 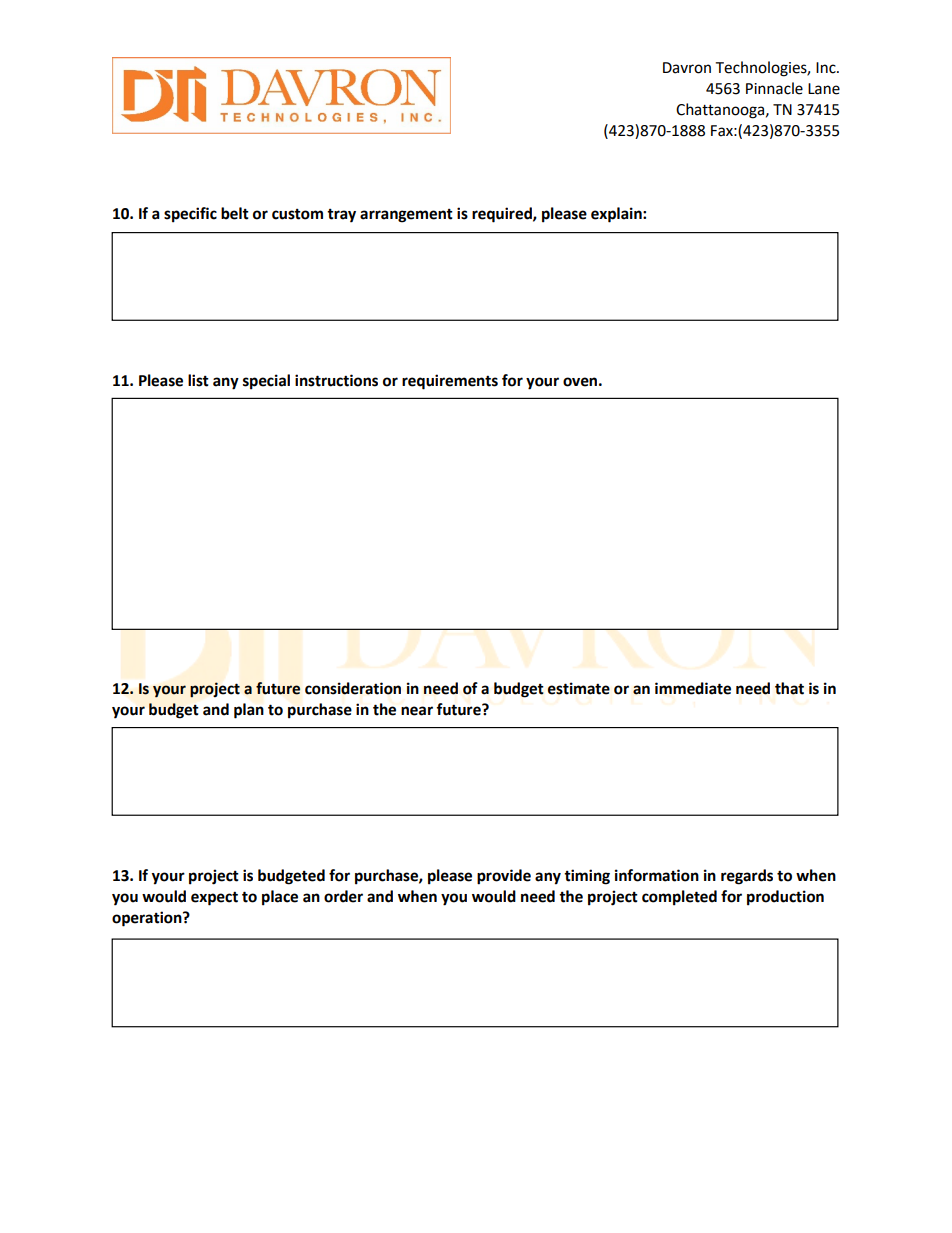 I want to click on immediate, so click(x=693, y=688).
